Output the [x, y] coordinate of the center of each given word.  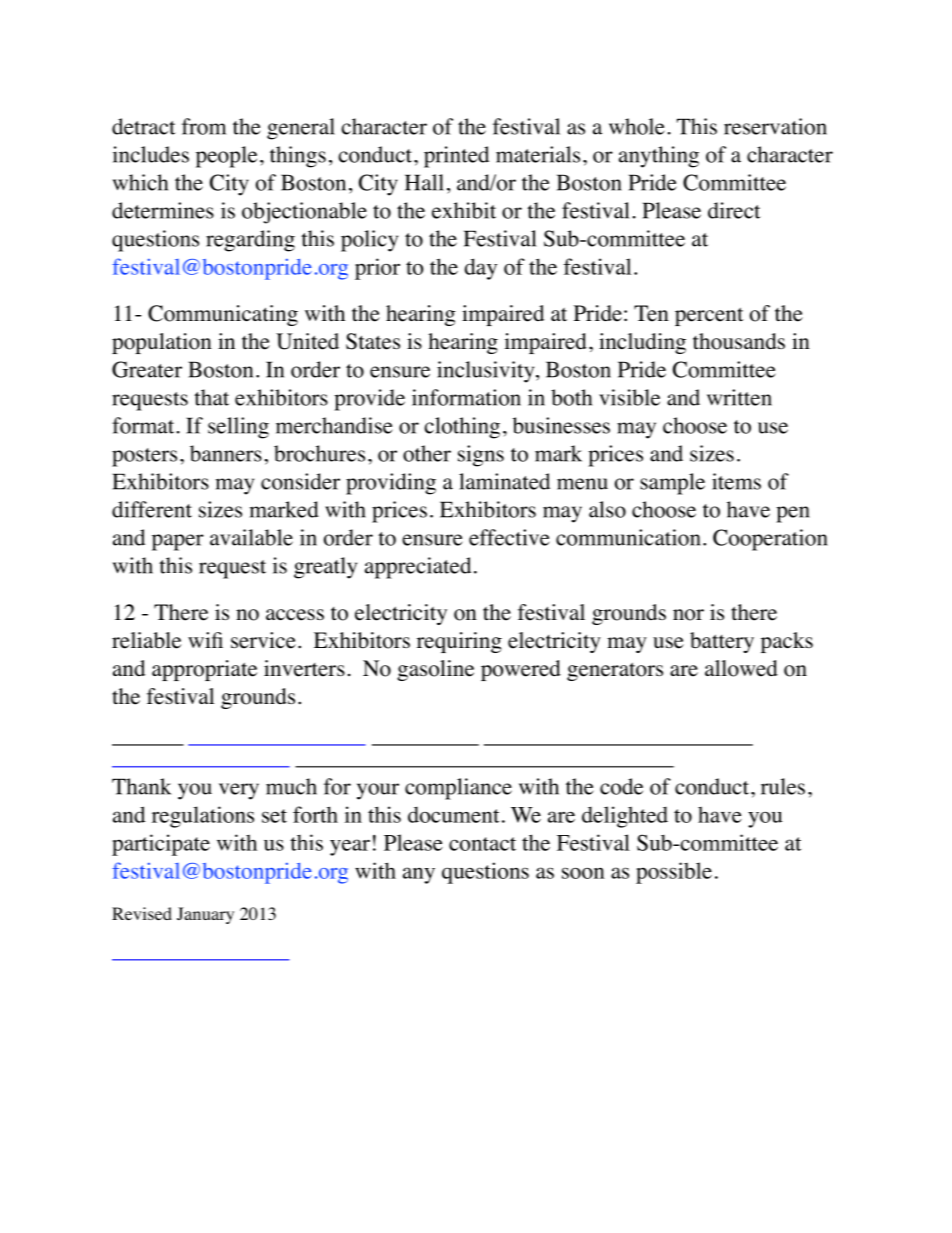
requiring [459, 642]
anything [659, 157]
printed [456, 157]
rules [783, 786]
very [239, 791]
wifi [205, 640]
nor [688, 615]
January [205, 915]
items [736, 481]
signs [481, 456]
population [162, 343]
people [226, 157]
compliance [458, 789]
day [481, 269]
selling [238, 428]
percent [709, 316]
